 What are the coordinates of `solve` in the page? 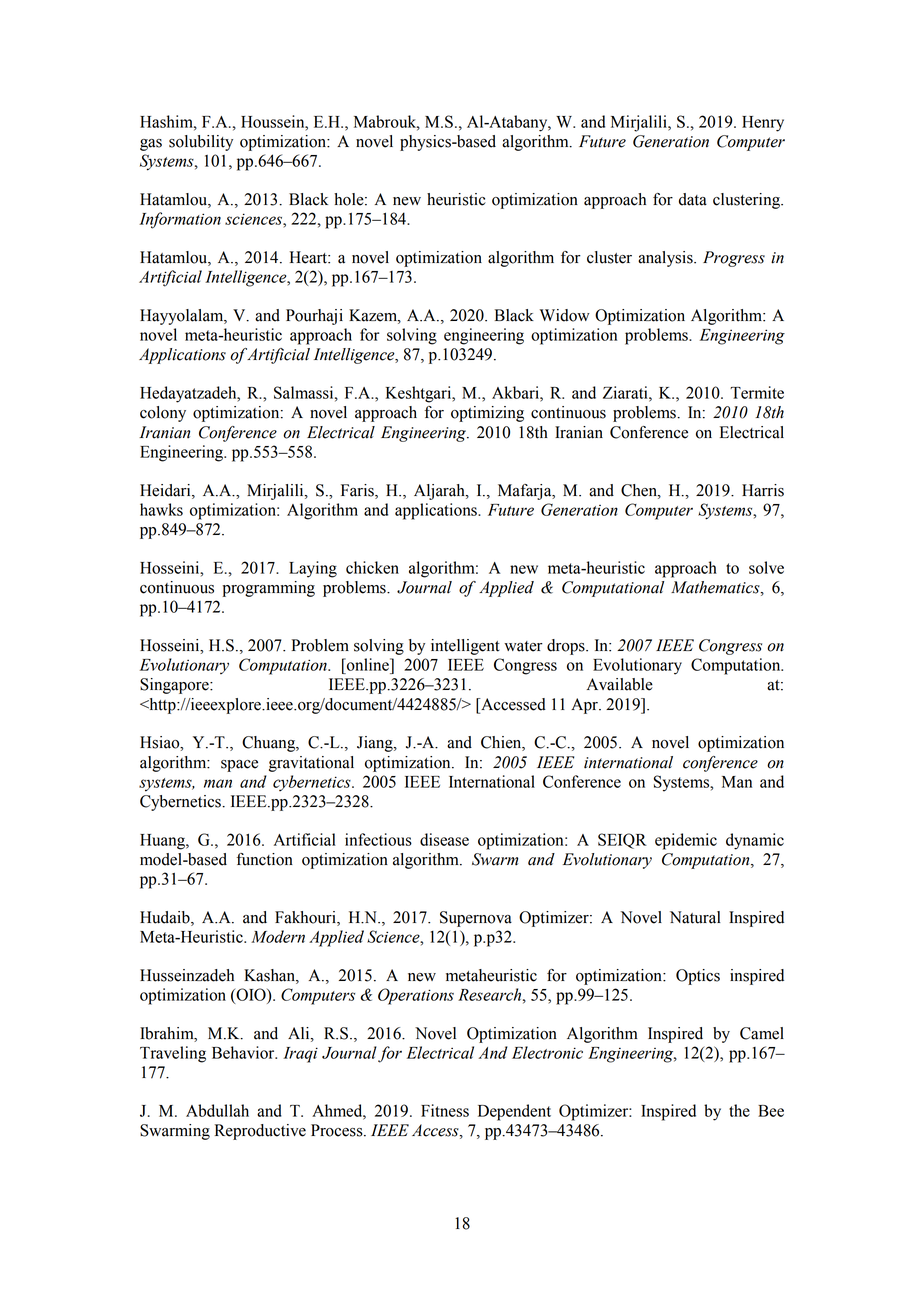 It's located at (766, 567).
